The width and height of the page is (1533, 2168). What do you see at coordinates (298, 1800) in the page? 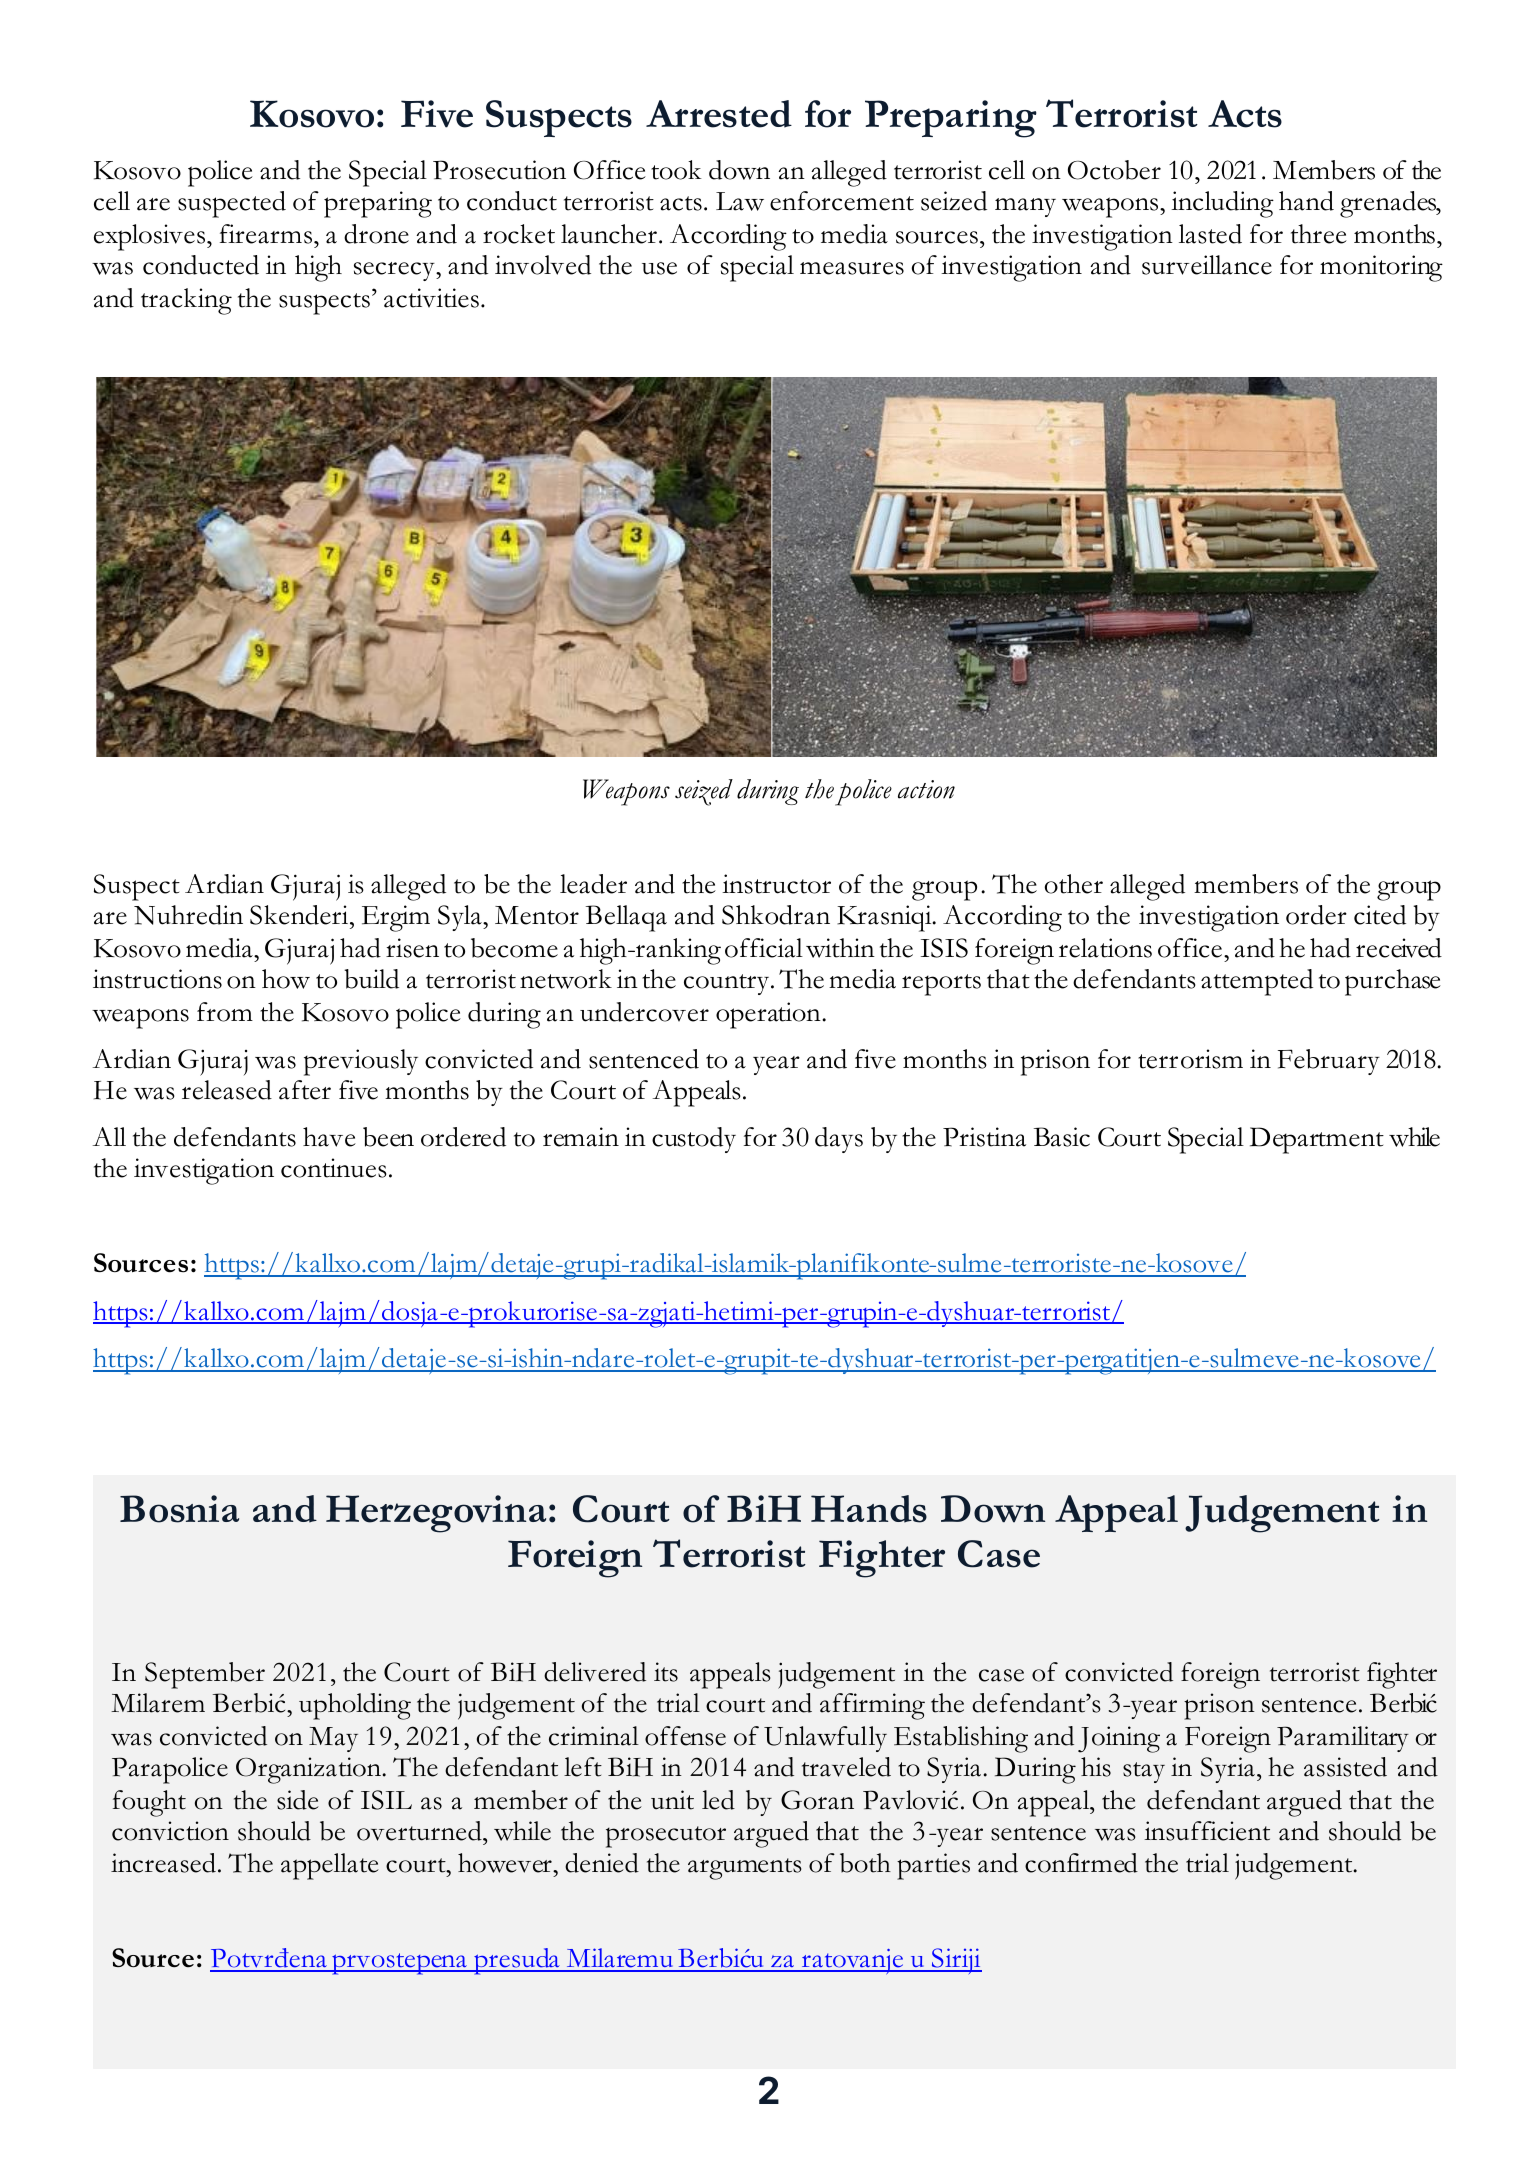
I see `side` at bounding box center [298, 1800].
